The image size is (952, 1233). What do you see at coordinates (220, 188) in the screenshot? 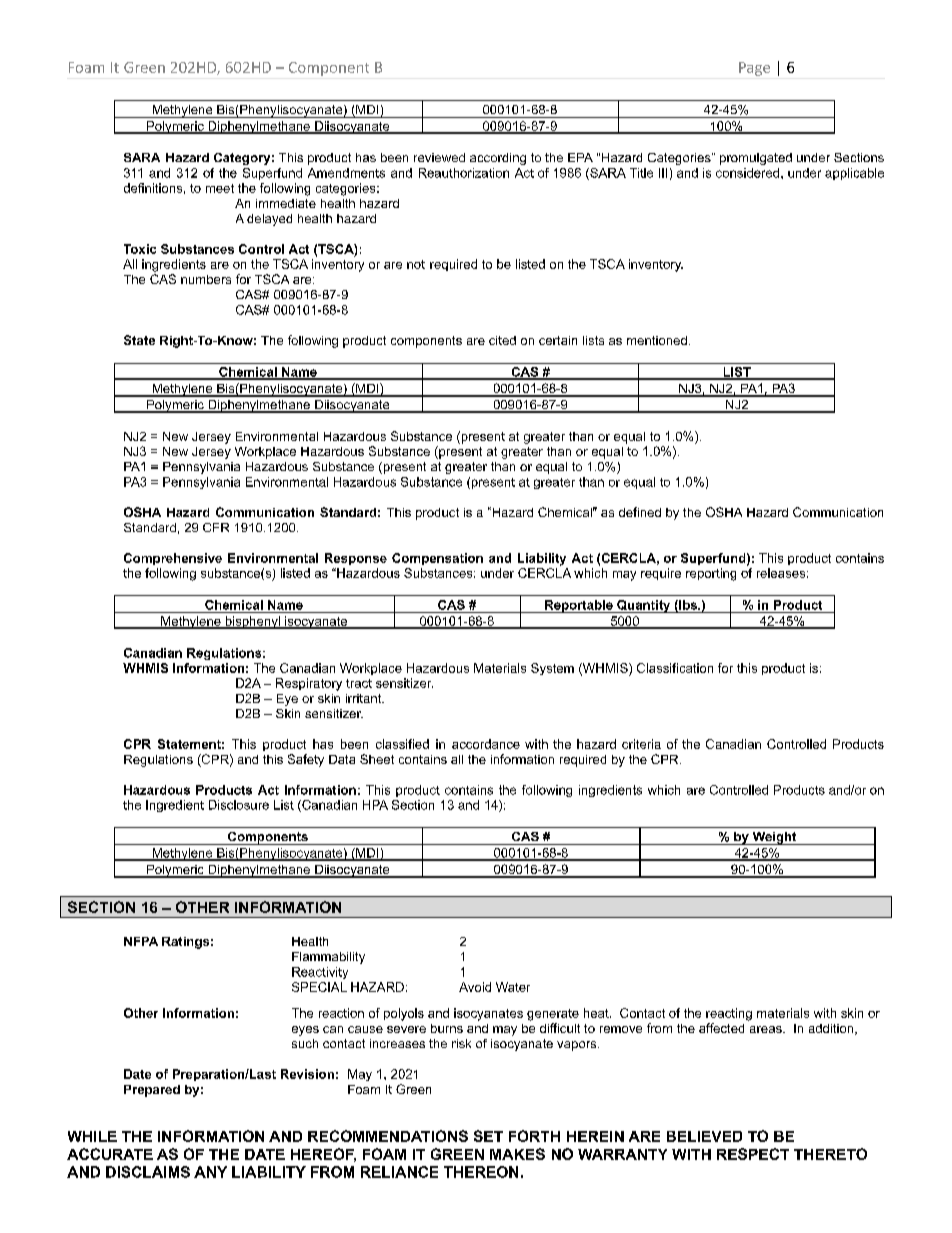
I see `meet` at bounding box center [220, 188].
